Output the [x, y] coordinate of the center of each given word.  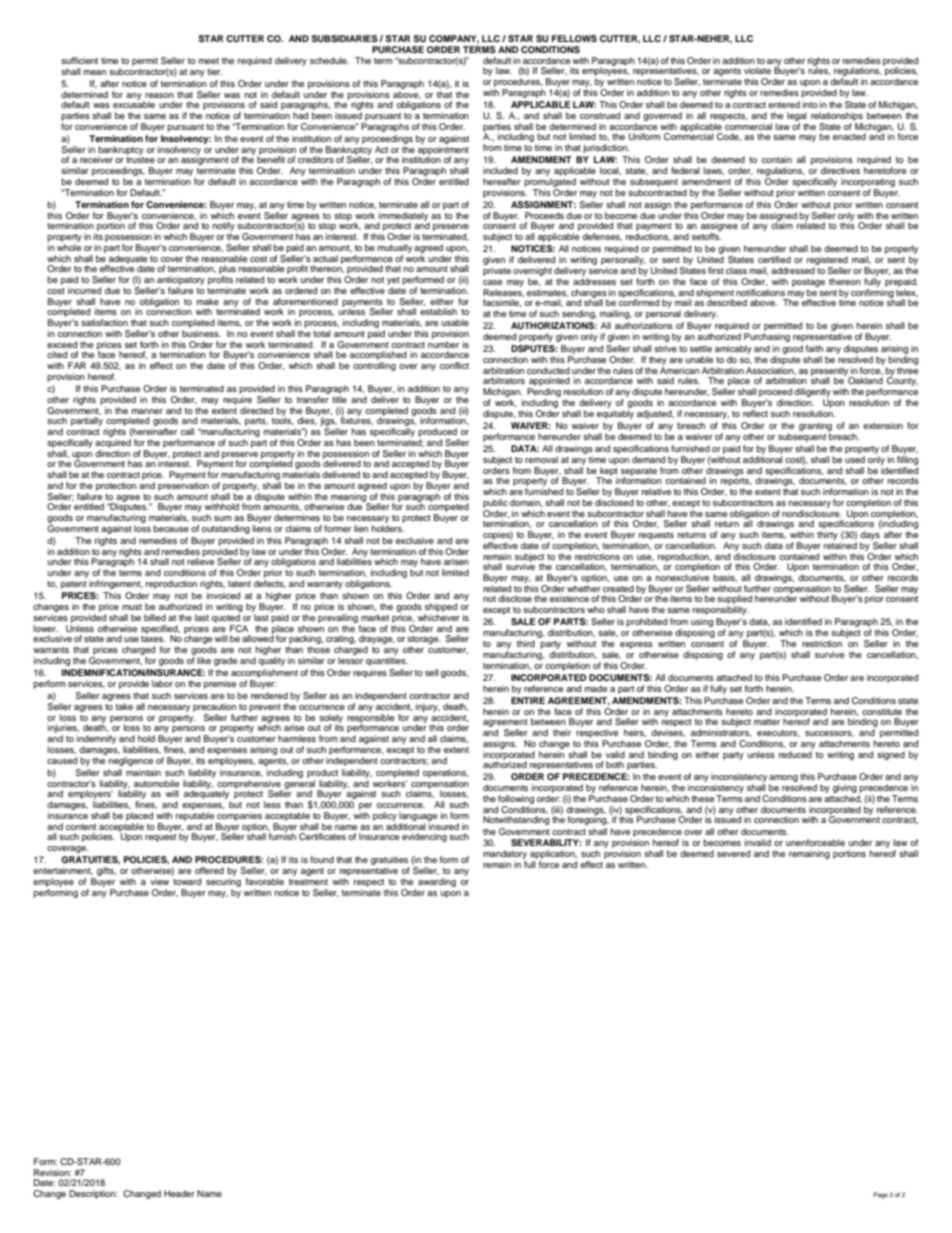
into [810, 104]
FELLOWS [574, 38]
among [783, 780]
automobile [156, 783]
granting [815, 426]
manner [147, 411]
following [515, 801]
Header [179, 1193]
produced [437, 432]
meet [209, 61]
